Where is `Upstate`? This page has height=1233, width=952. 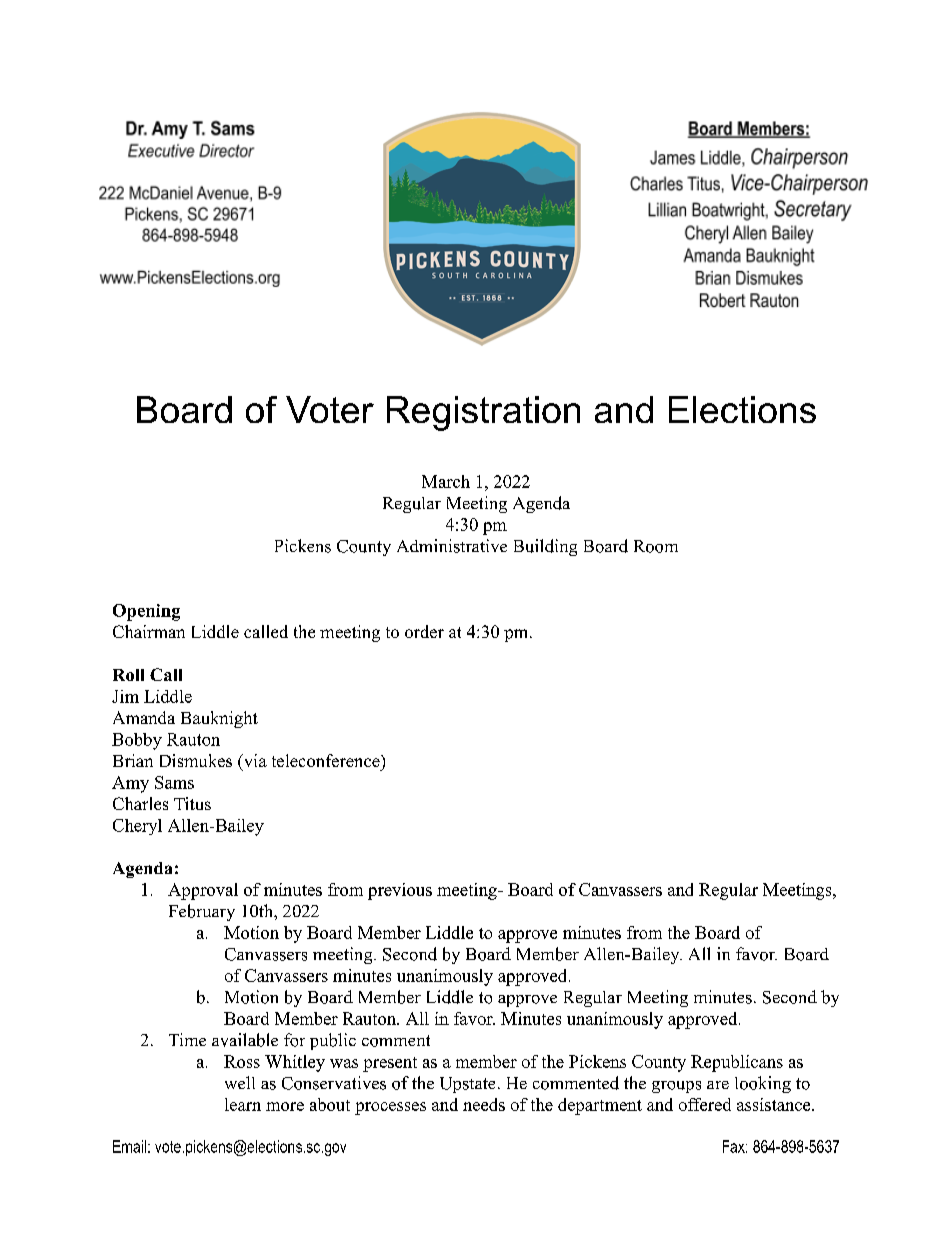 Upstate is located at coordinates (467, 1085).
